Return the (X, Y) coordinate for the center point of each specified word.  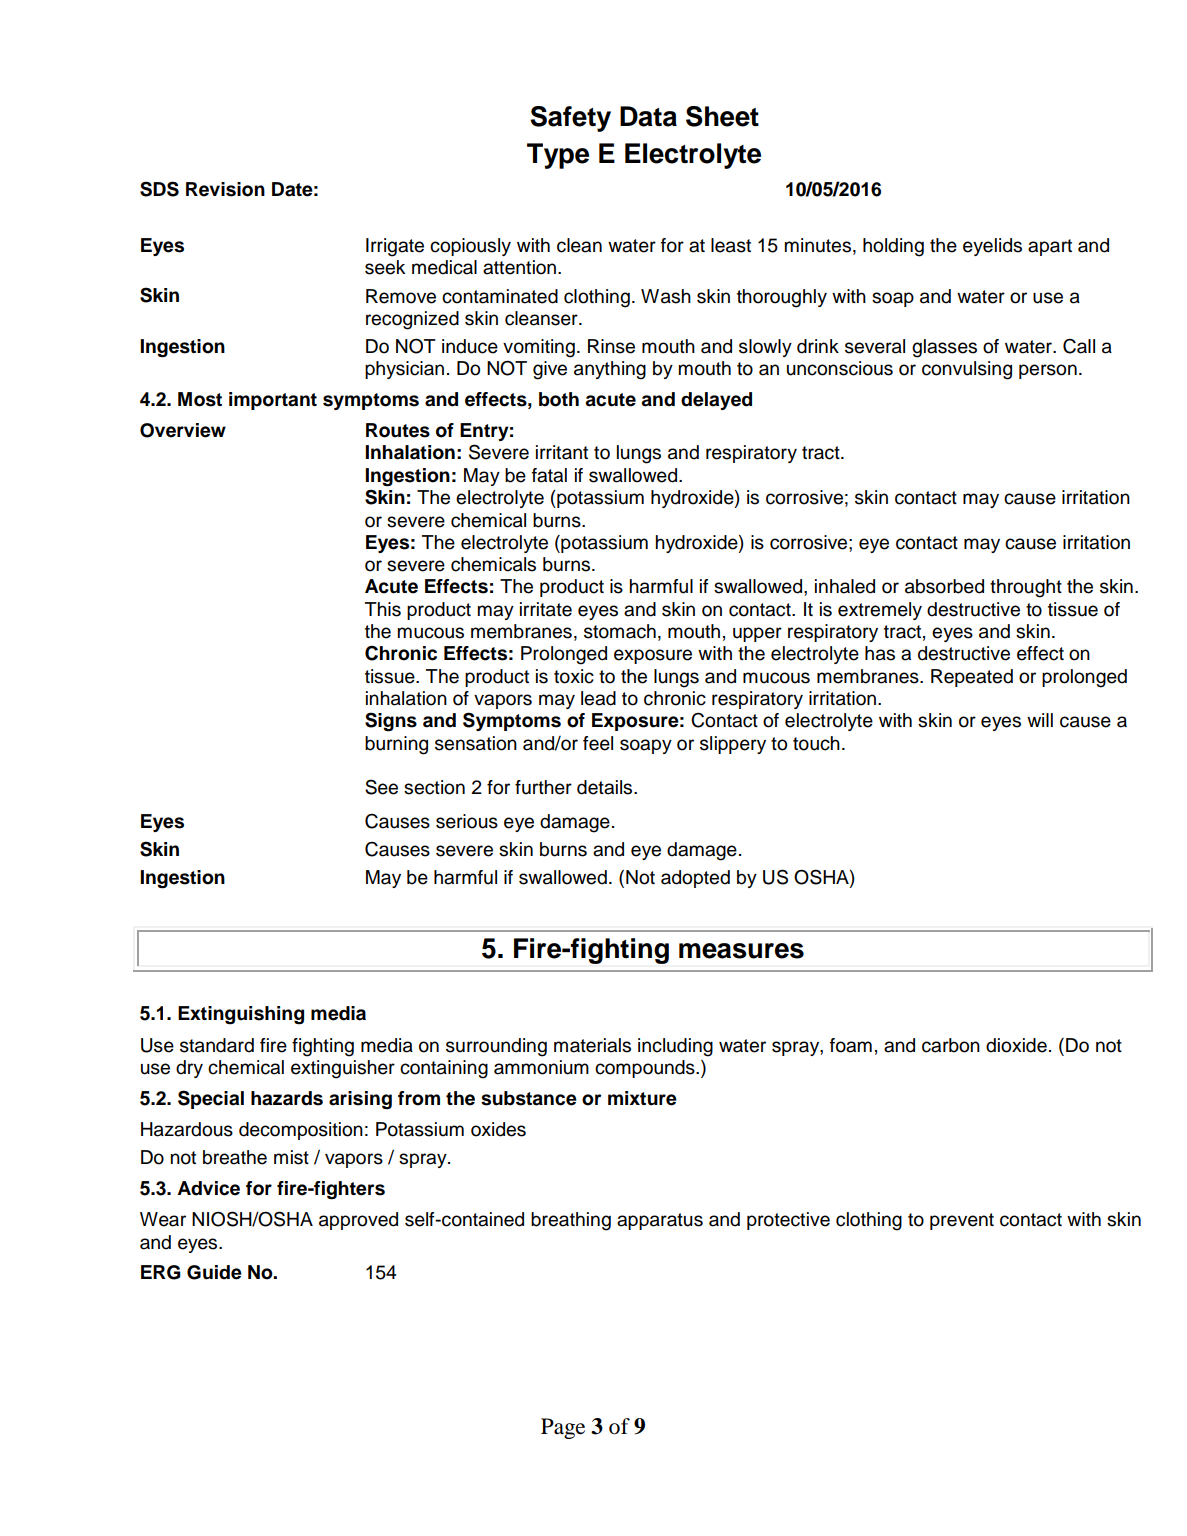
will (1040, 720)
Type (558, 156)
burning (396, 745)
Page (563, 1428)
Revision (225, 189)
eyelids (992, 247)
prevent (962, 1221)
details (606, 787)
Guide (214, 1272)
